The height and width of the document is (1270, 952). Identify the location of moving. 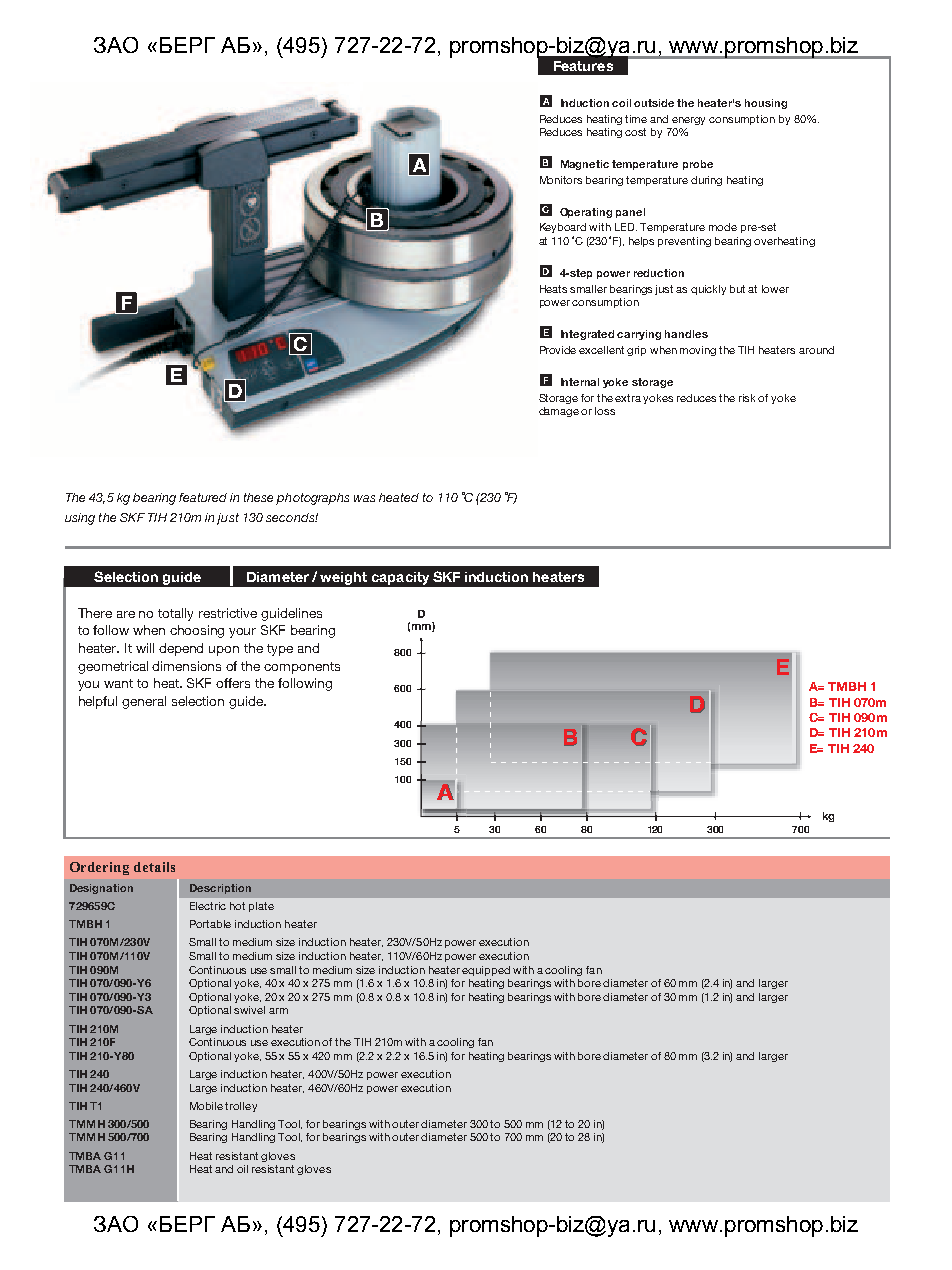
(698, 351).
